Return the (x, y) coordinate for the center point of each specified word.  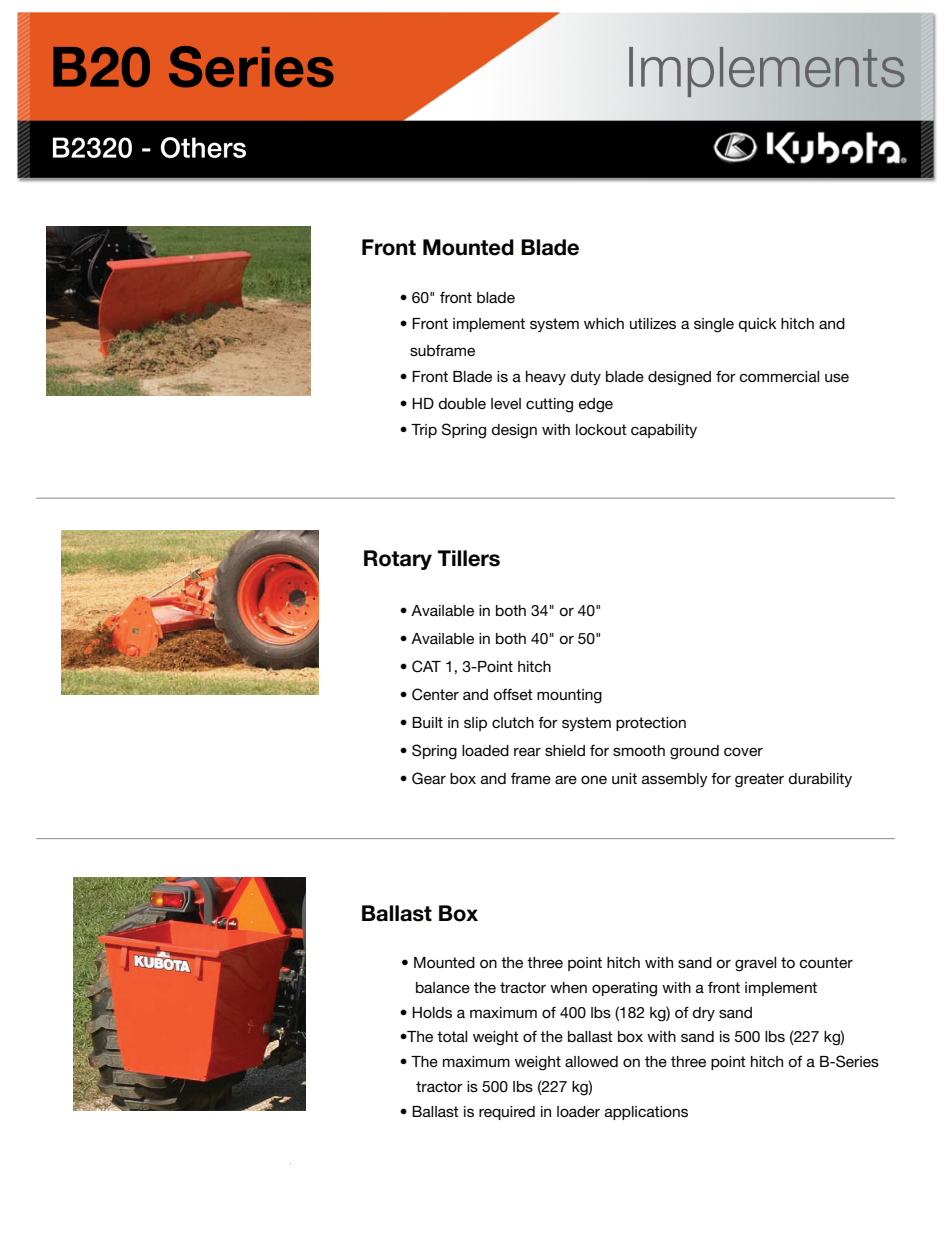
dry (703, 1014)
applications (646, 1113)
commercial (779, 376)
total (452, 1036)
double (462, 403)
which (604, 323)
